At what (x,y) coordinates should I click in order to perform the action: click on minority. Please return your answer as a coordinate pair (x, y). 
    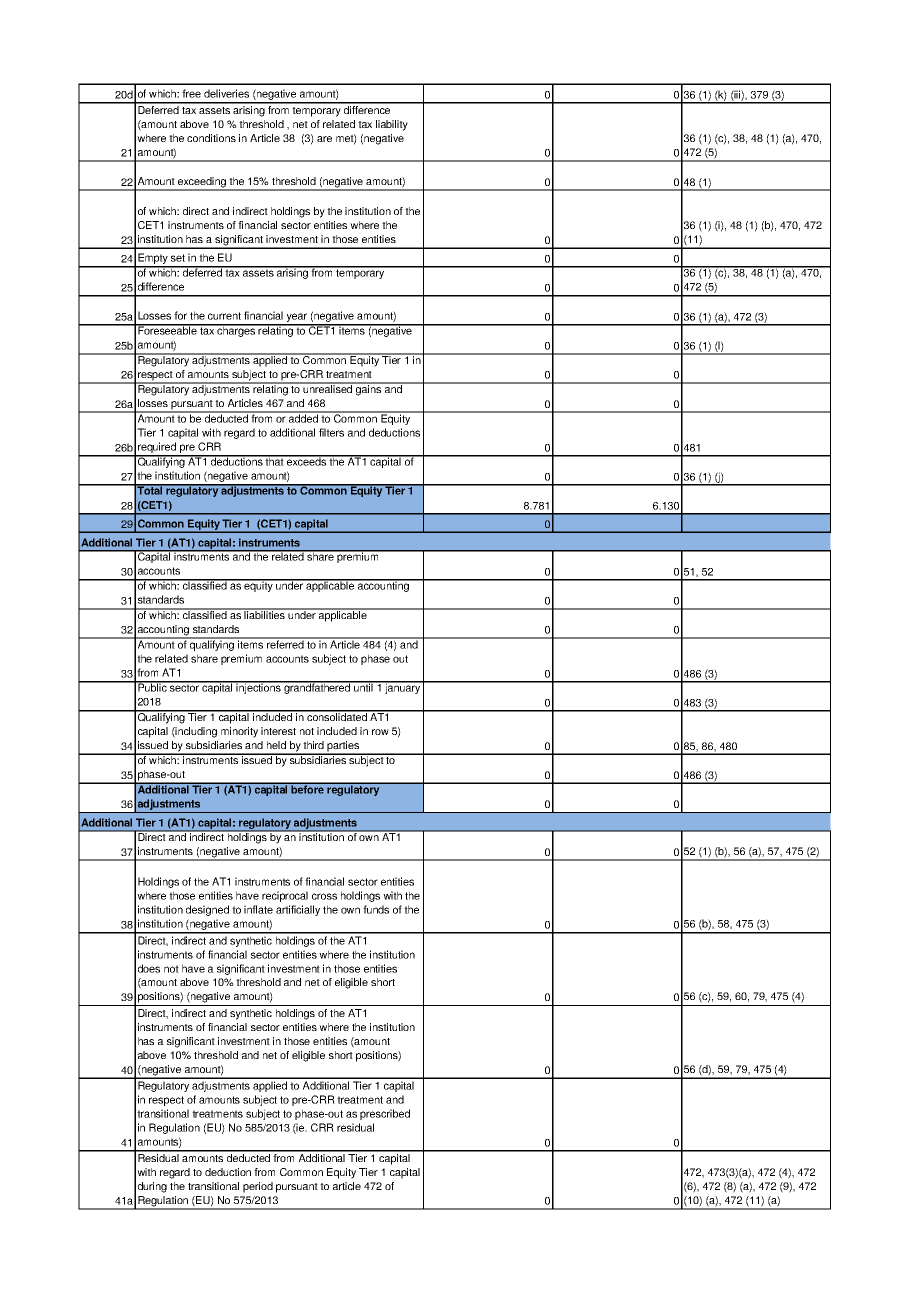
    Looking at the image, I should click on (239, 732).
